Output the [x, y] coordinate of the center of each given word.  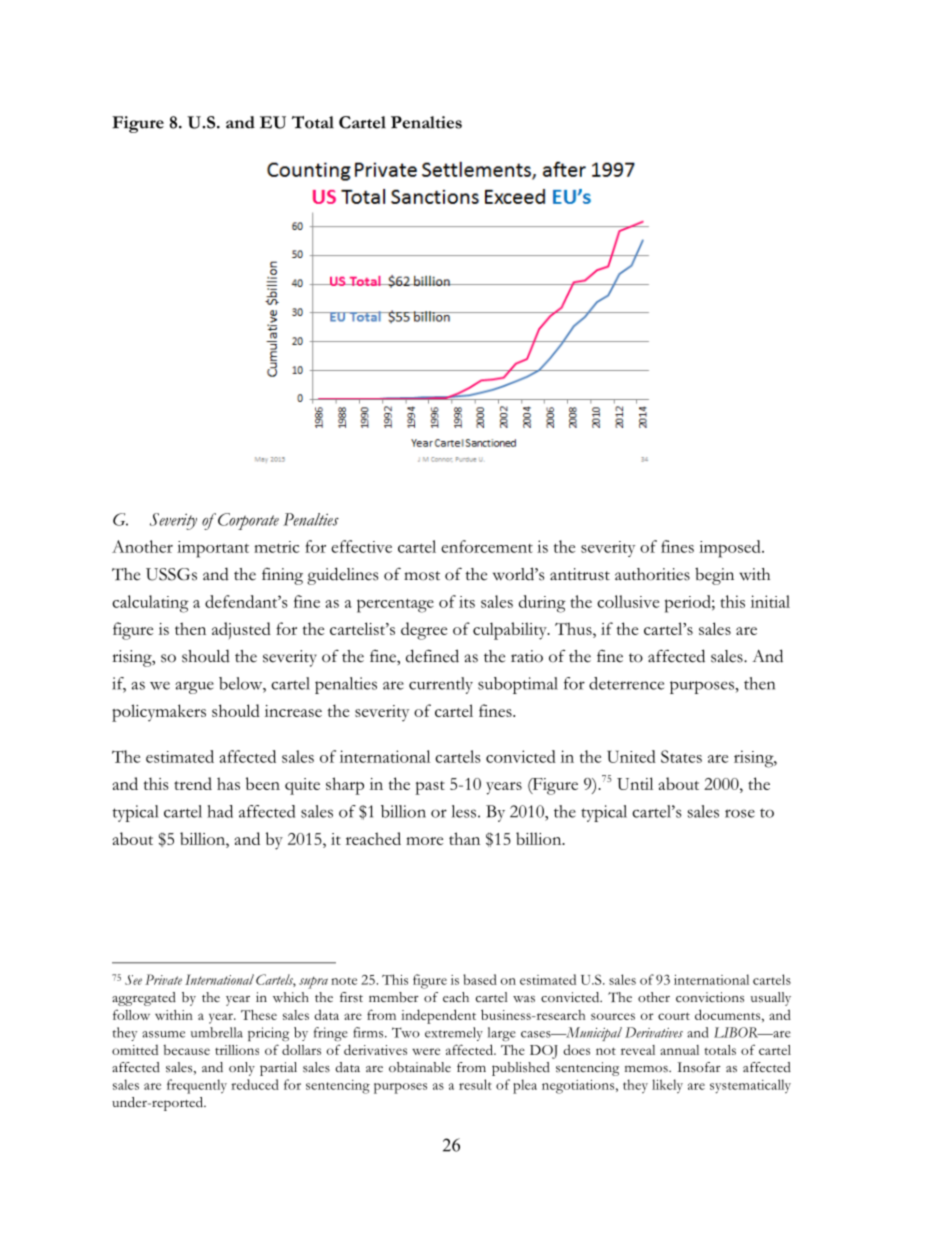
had [220, 811]
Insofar [699, 1067]
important [213, 549]
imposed [731, 549]
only [242, 1069]
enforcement [487, 546]
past [430, 788]
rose [740, 813]
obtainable [420, 1067]
